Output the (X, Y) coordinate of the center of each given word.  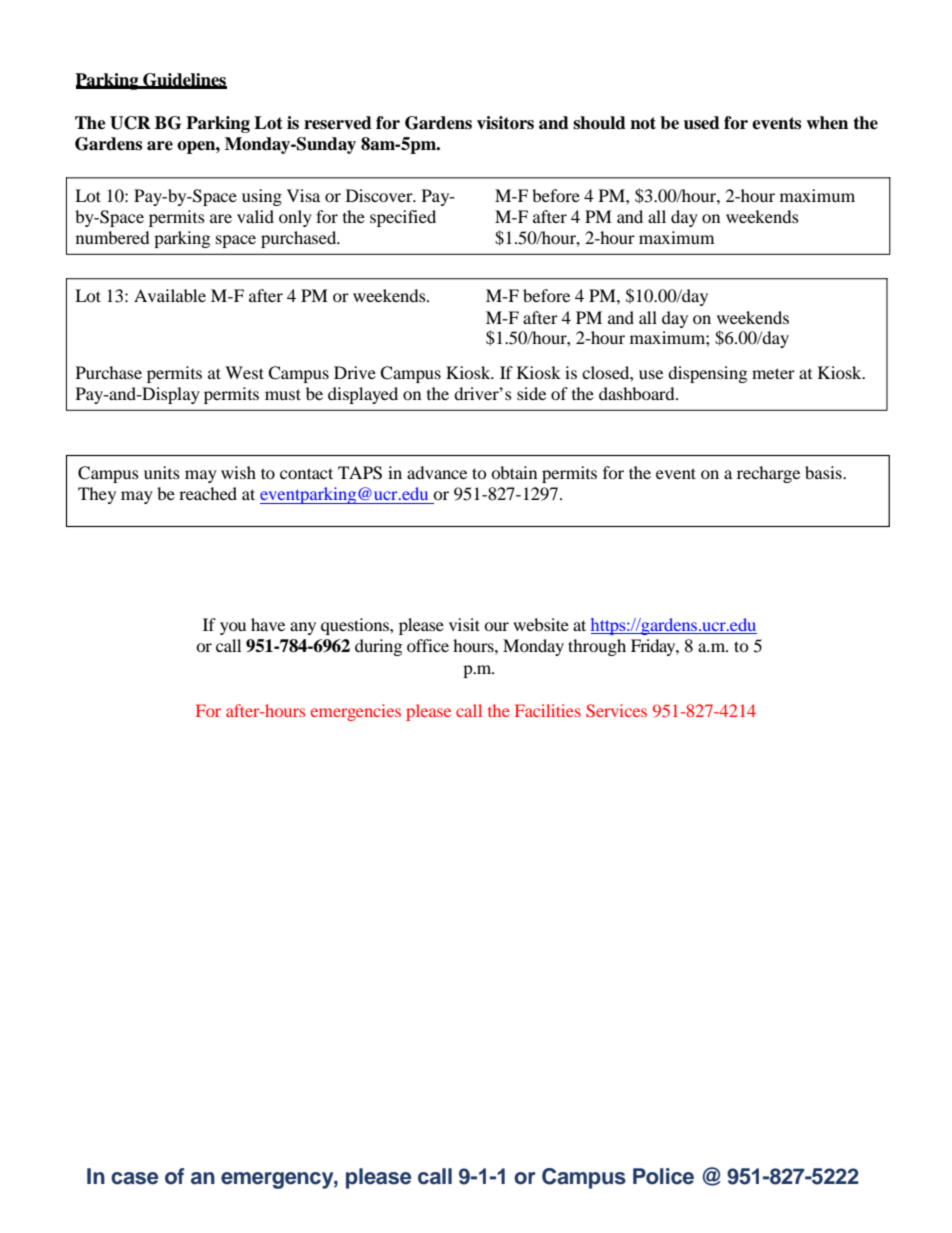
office (428, 645)
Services (616, 710)
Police (663, 1176)
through (597, 647)
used (702, 123)
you (233, 628)
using (262, 197)
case (135, 1178)
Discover (380, 195)
